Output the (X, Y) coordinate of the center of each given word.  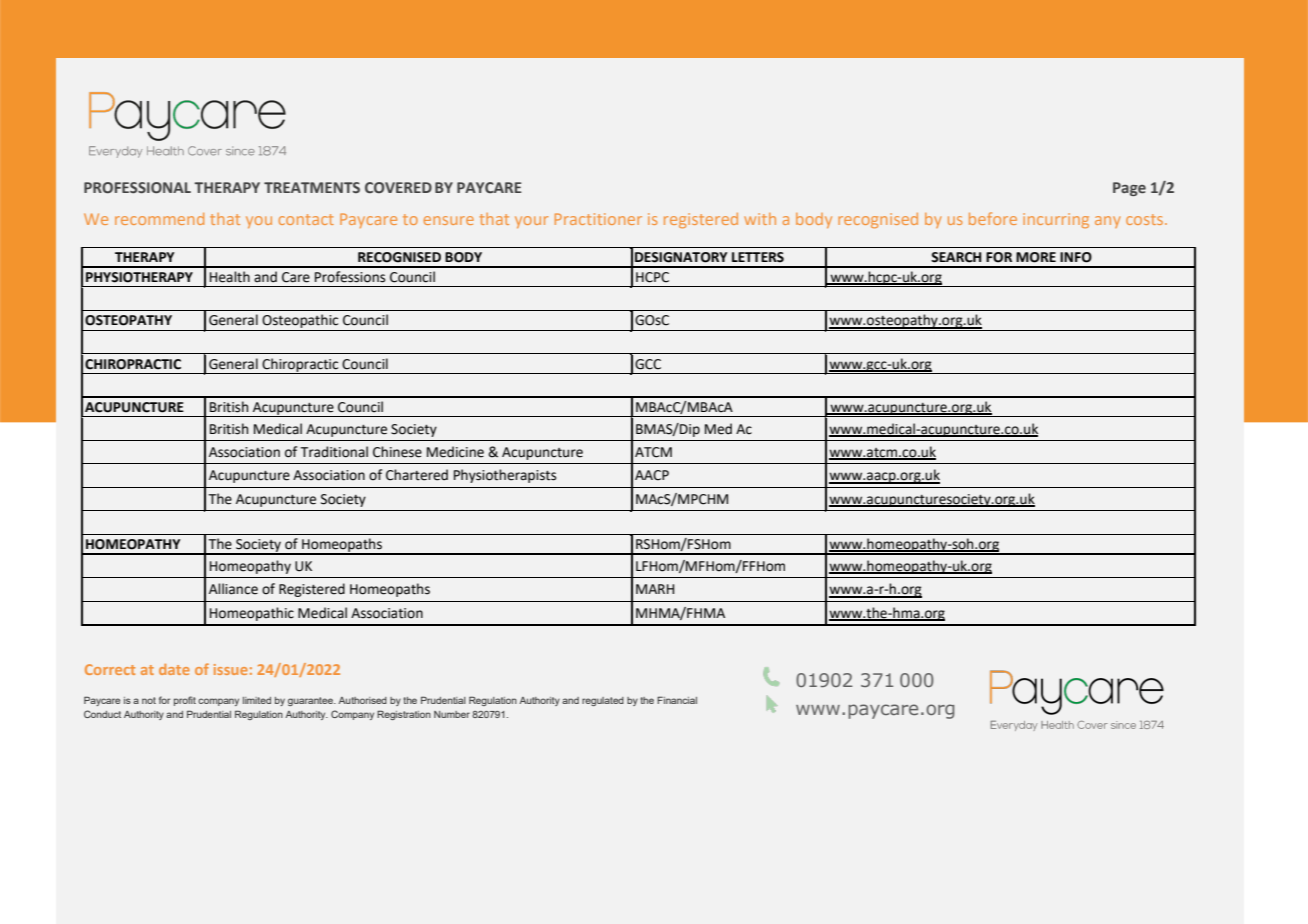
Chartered (417, 475)
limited (257, 700)
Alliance (233, 589)
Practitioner (598, 219)
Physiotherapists (505, 476)
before (993, 218)
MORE (1036, 257)
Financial (677, 700)
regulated (603, 701)
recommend (159, 219)
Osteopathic (300, 322)
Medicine (455, 452)
